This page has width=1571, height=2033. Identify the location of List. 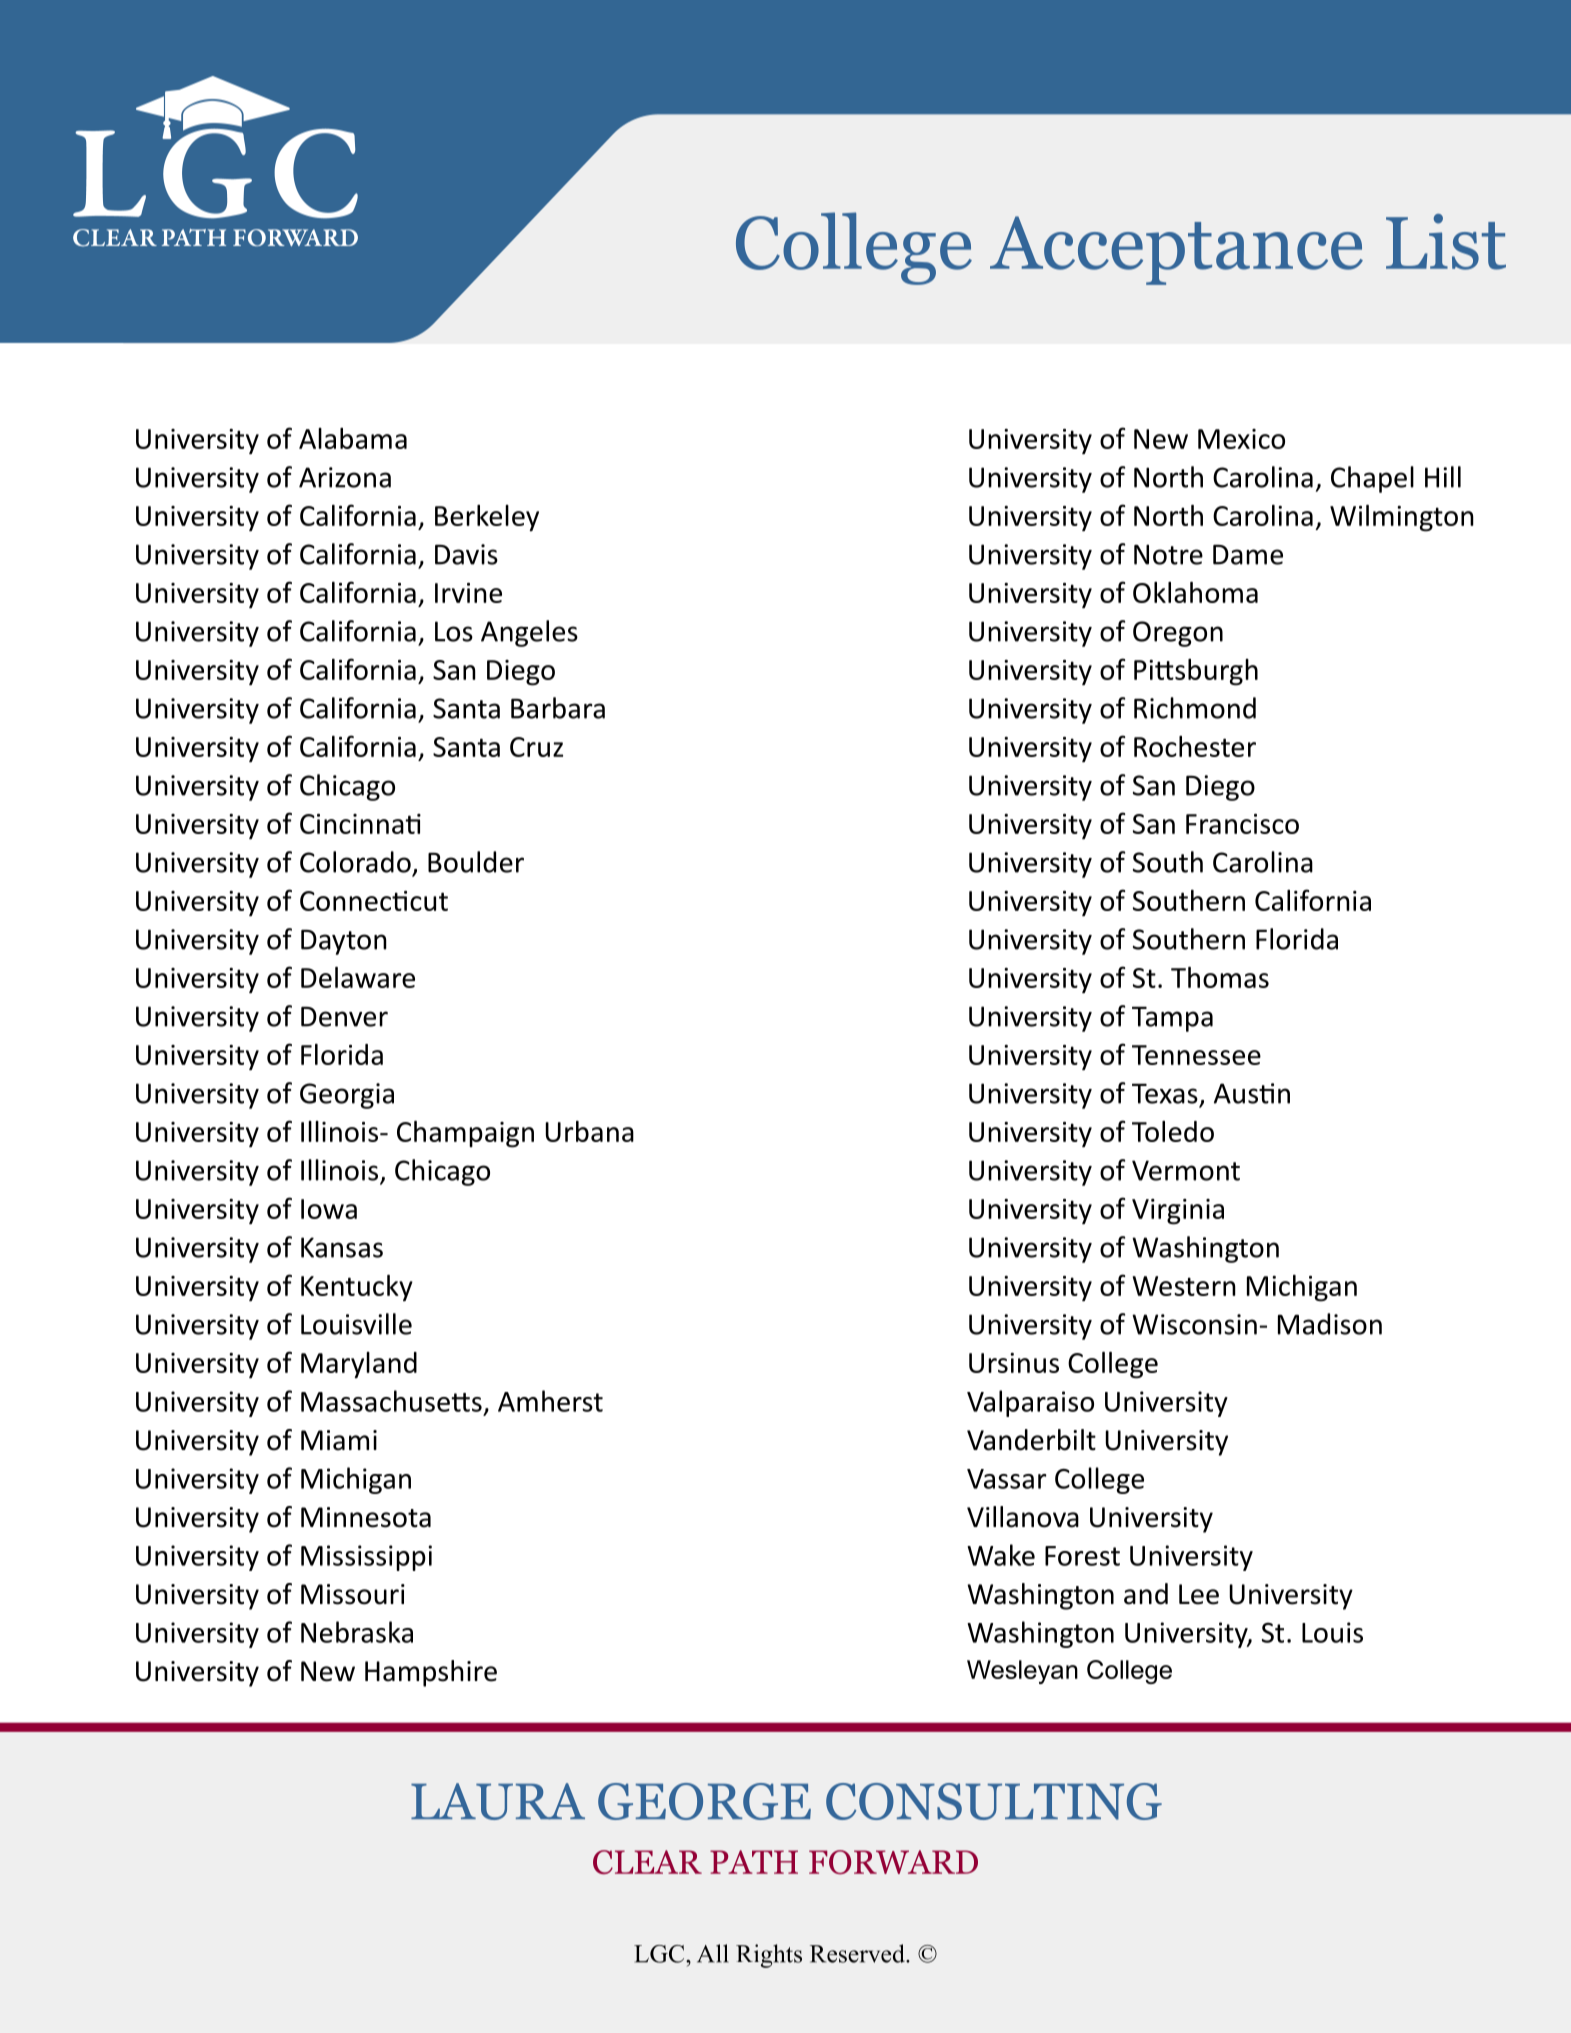
(1446, 242).
